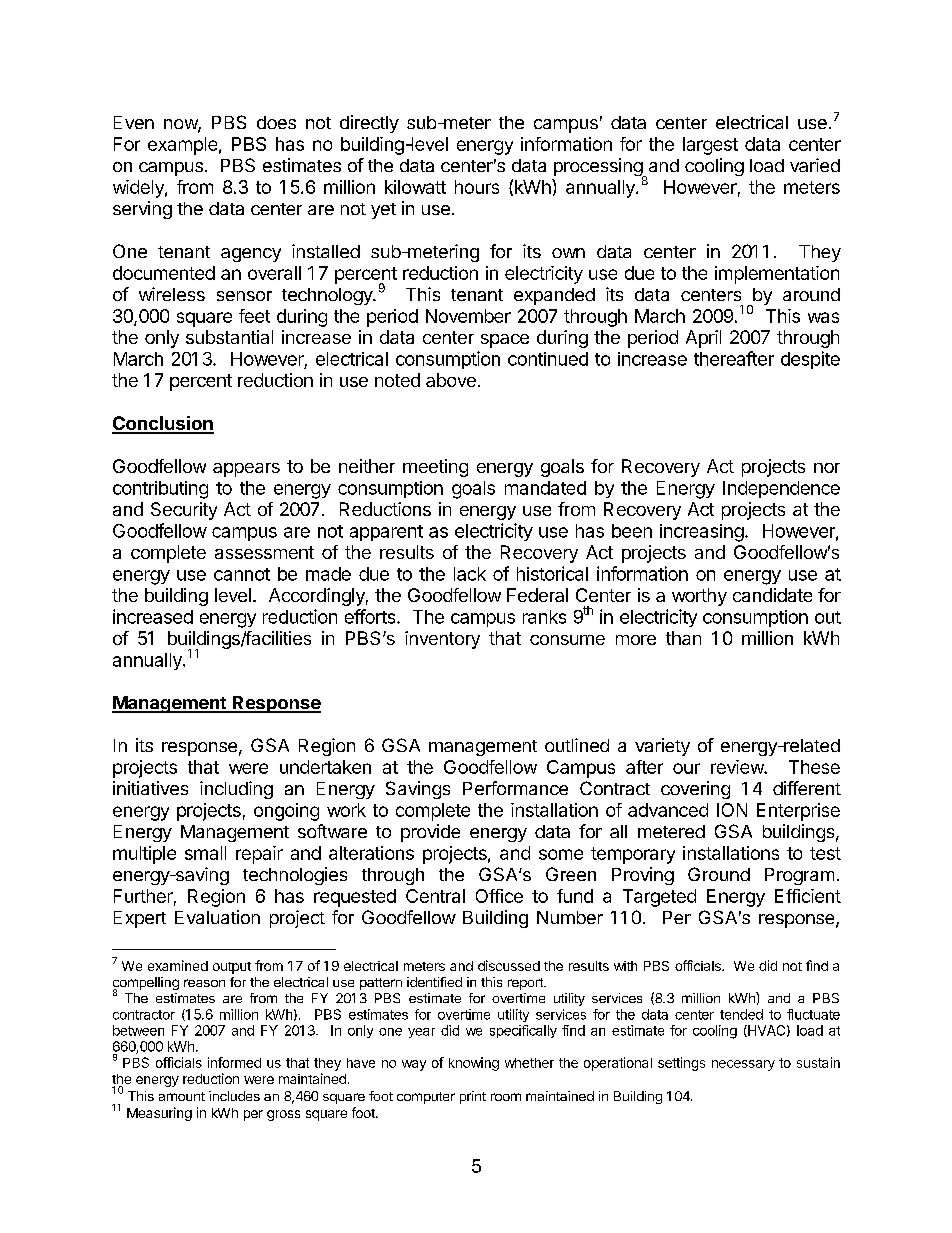 The image size is (952, 1233). I want to click on provide, so click(430, 833).
